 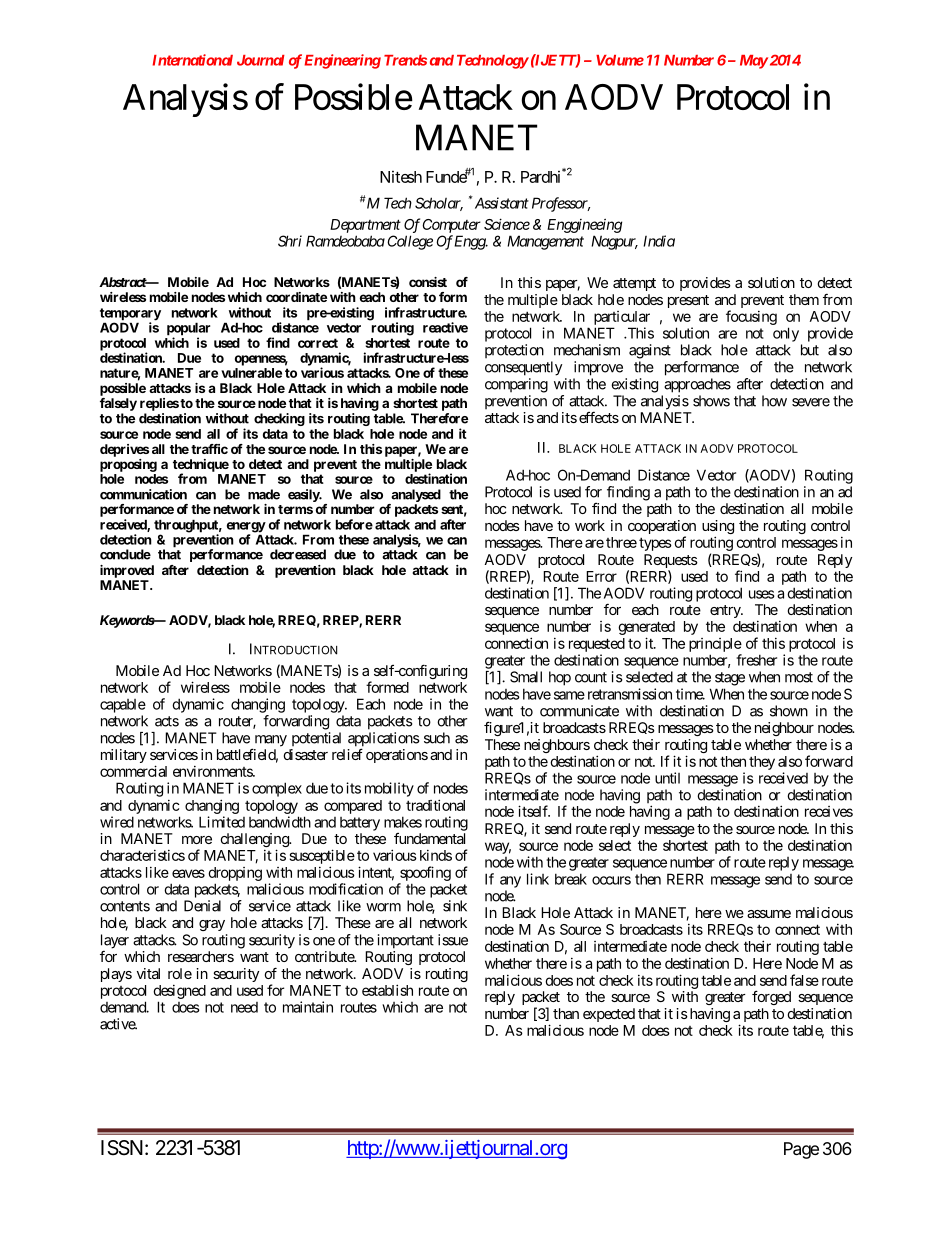 What do you see at coordinates (213, 771) in the screenshot?
I see `environments` at bounding box center [213, 771].
